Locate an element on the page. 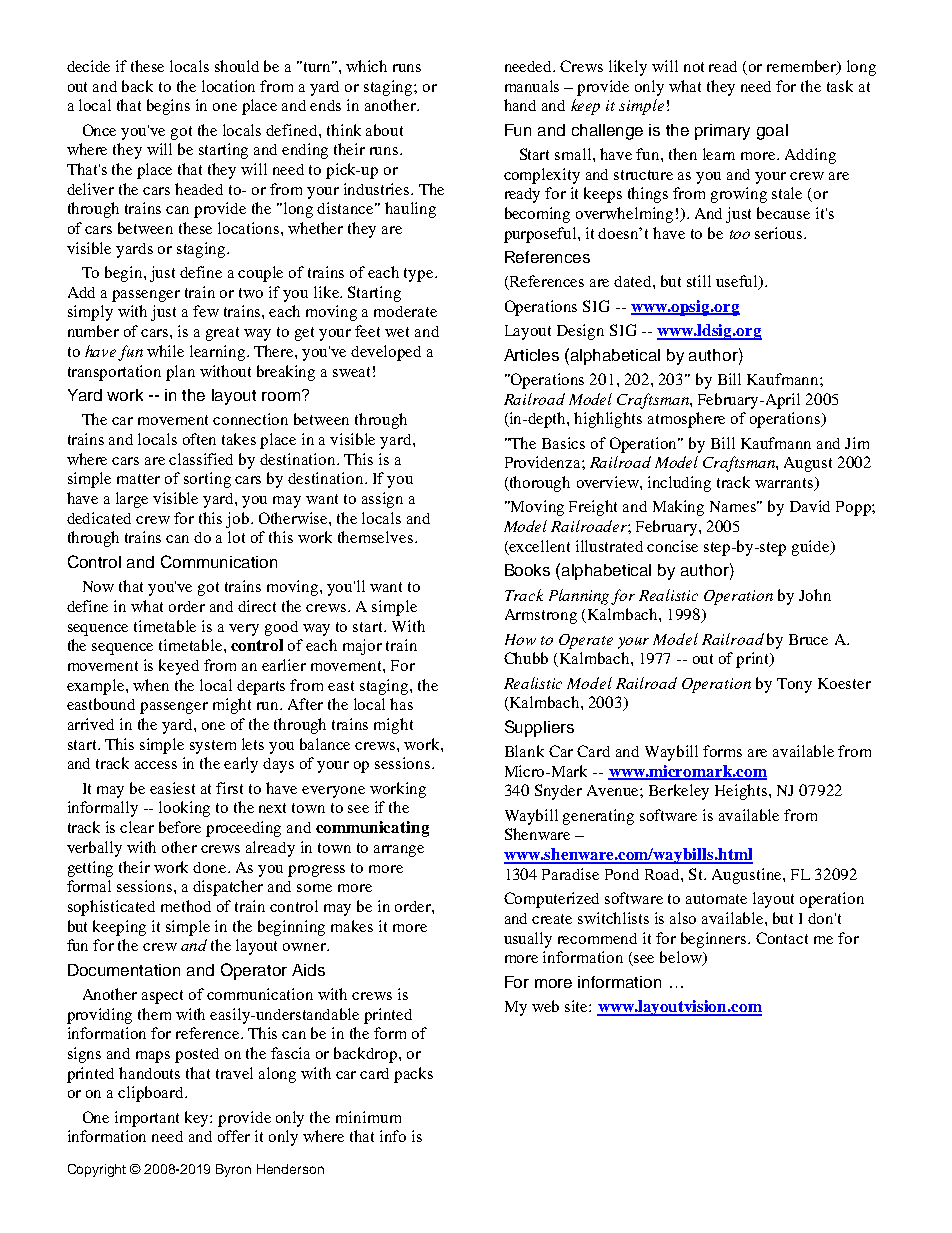 This document has height=1233, width=952. goal is located at coordinates (772, 132).
